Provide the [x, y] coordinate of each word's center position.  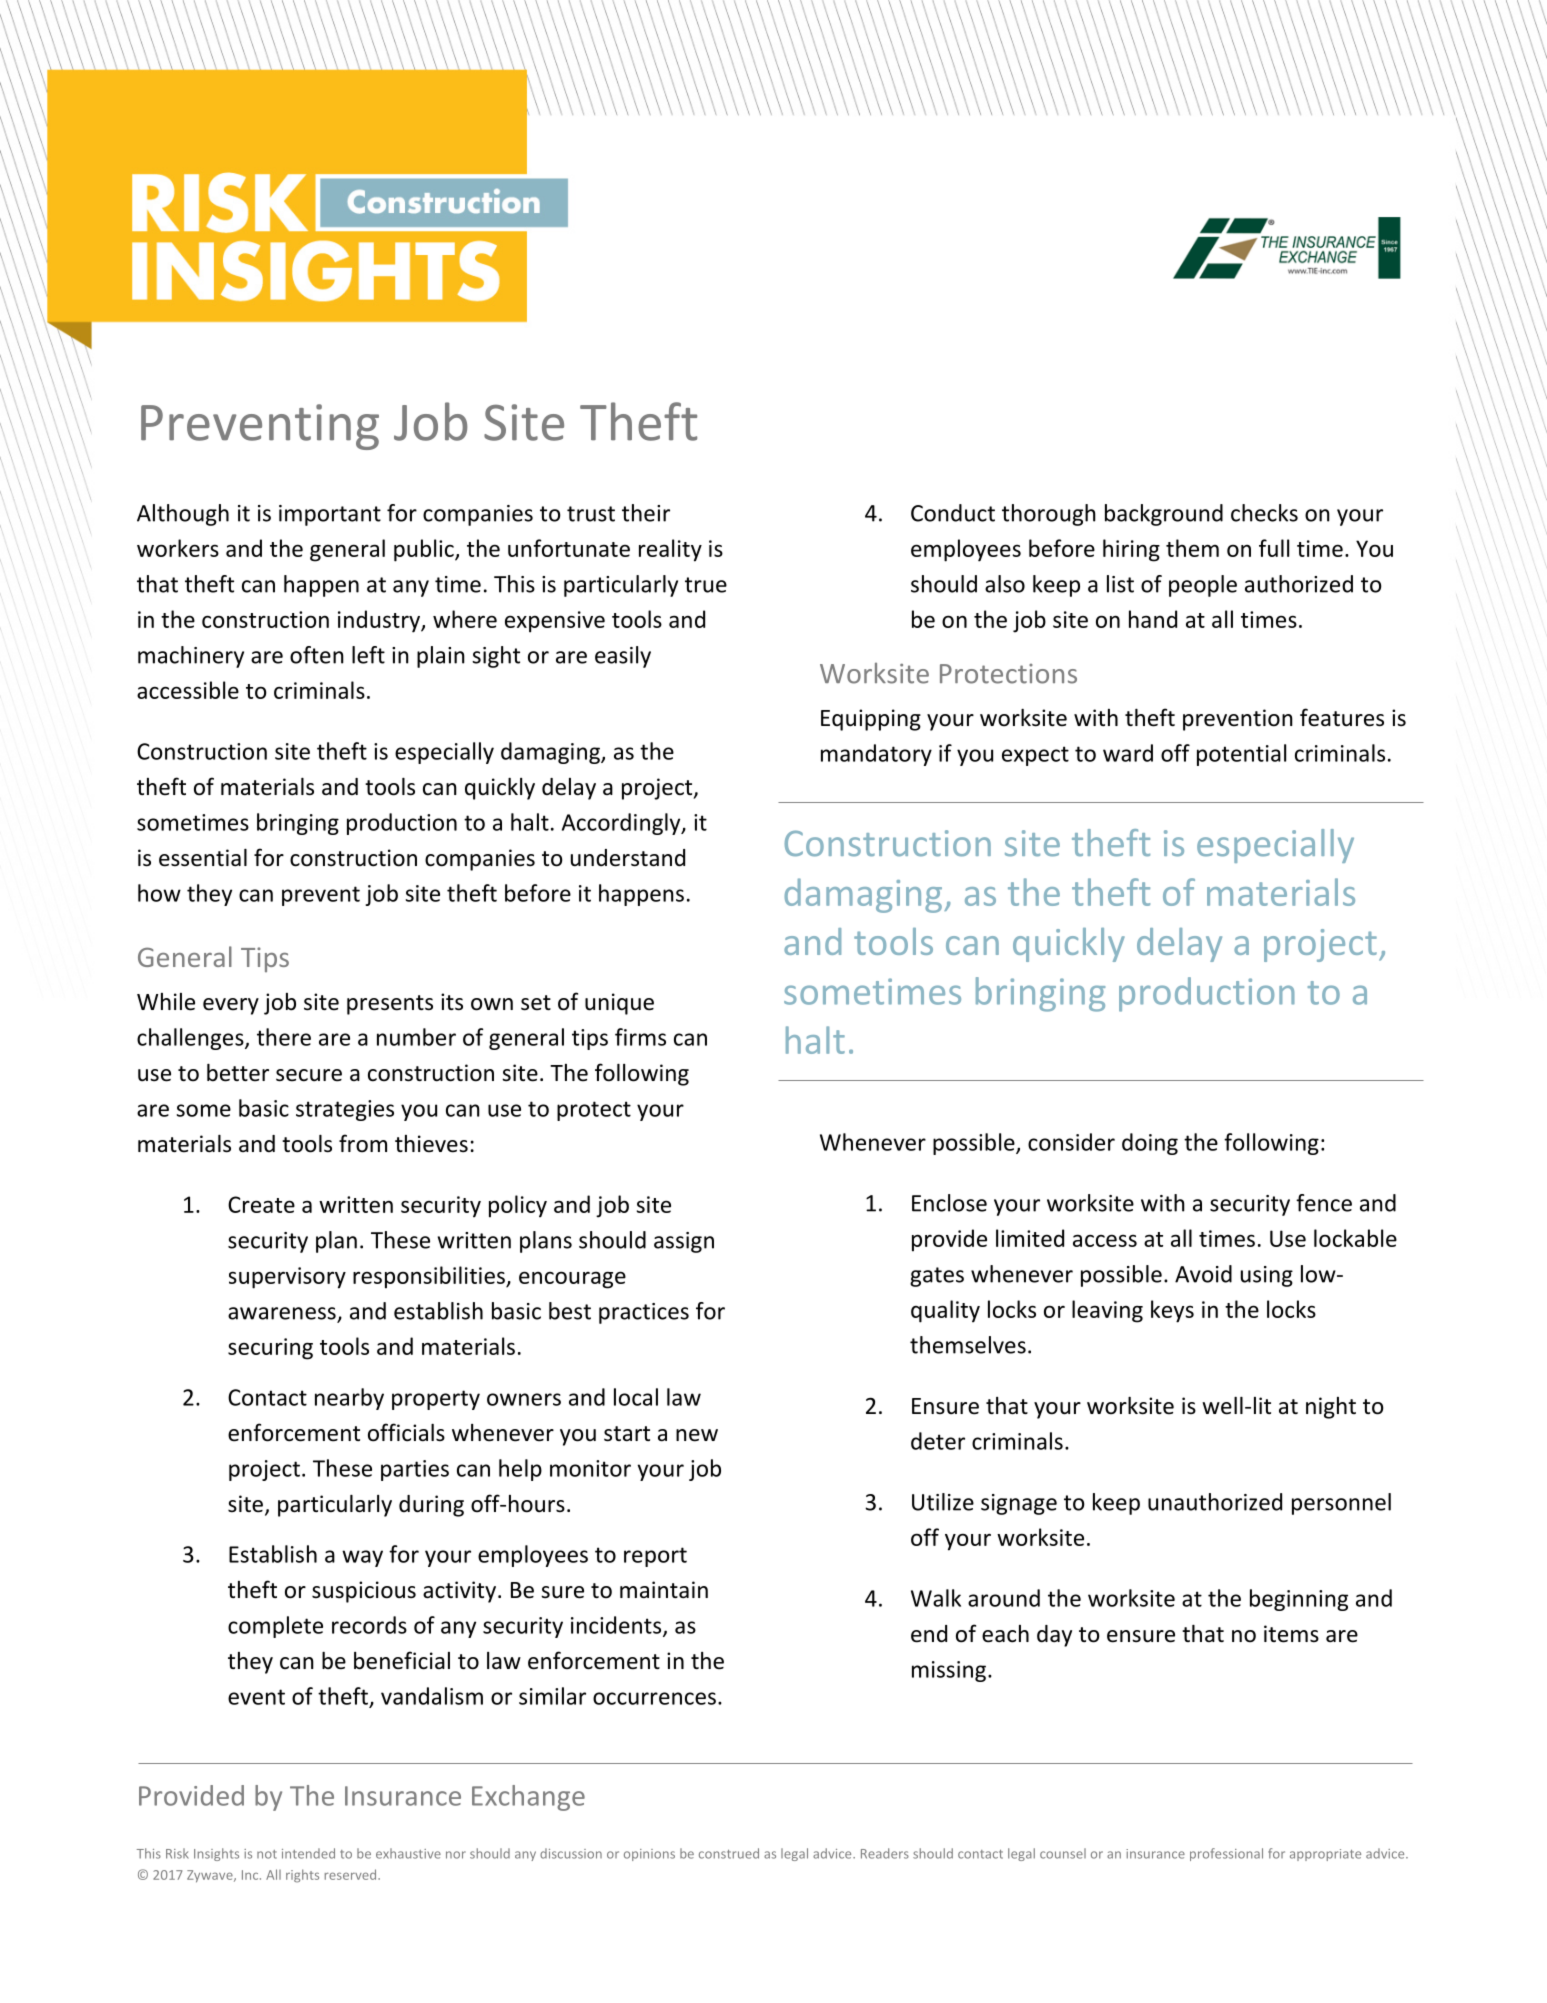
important [330, 515]
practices [644, 1313]
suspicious [364, 1592]
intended [308, 1853]
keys [1172, 1311]
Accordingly [622, 824]
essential [203, 858]
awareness [283, 1314]
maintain [664, 1590]
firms [640, 1037]
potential [1241, 755]
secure [309, 1075]
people [1203, 586]
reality [670, 550]
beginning [1299, 1600]
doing [1150, 1144]
